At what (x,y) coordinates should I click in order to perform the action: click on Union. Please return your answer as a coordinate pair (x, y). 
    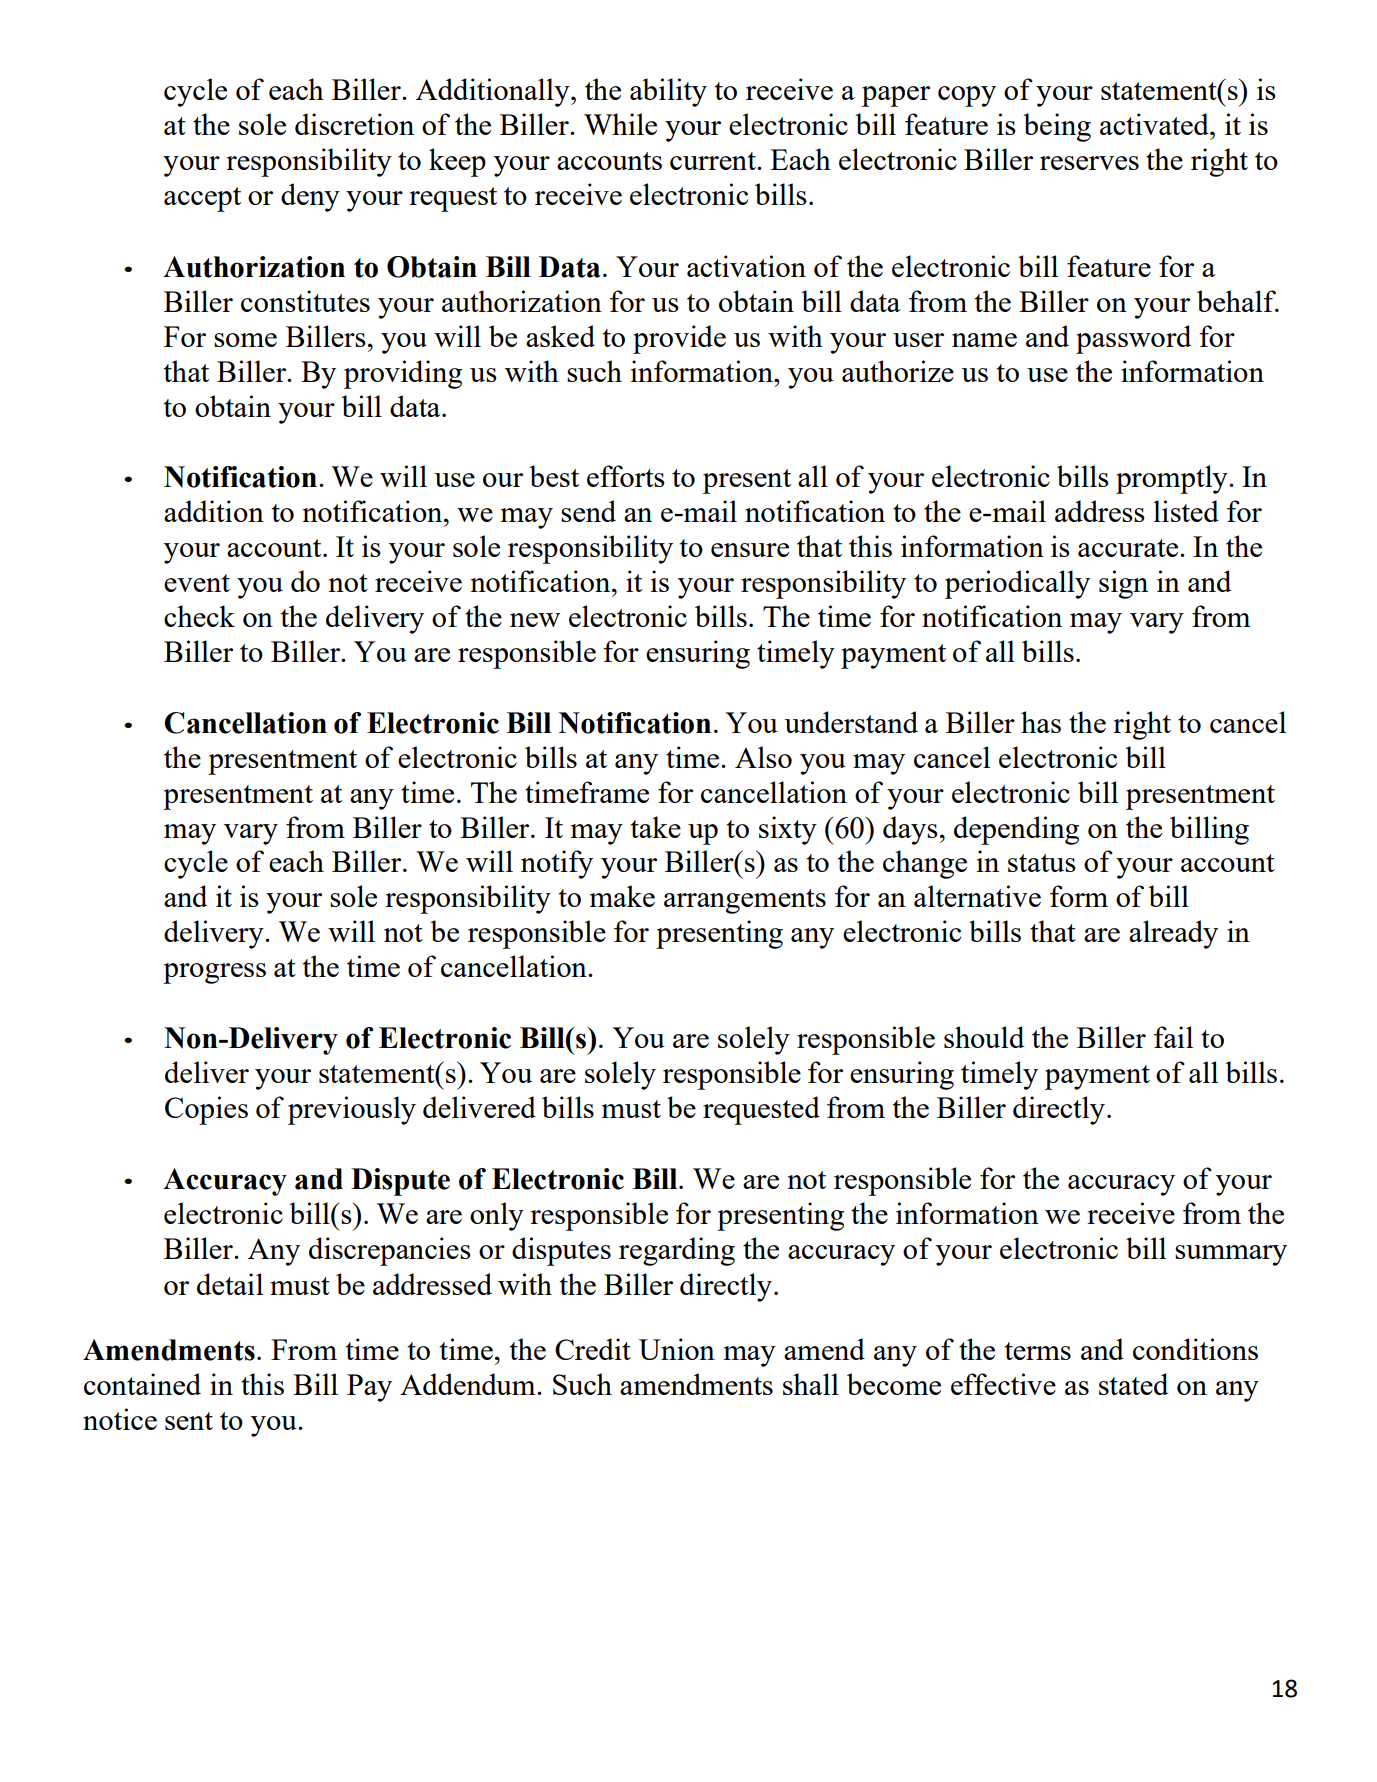
    Looking at the image, I should click on (677, 1349).
